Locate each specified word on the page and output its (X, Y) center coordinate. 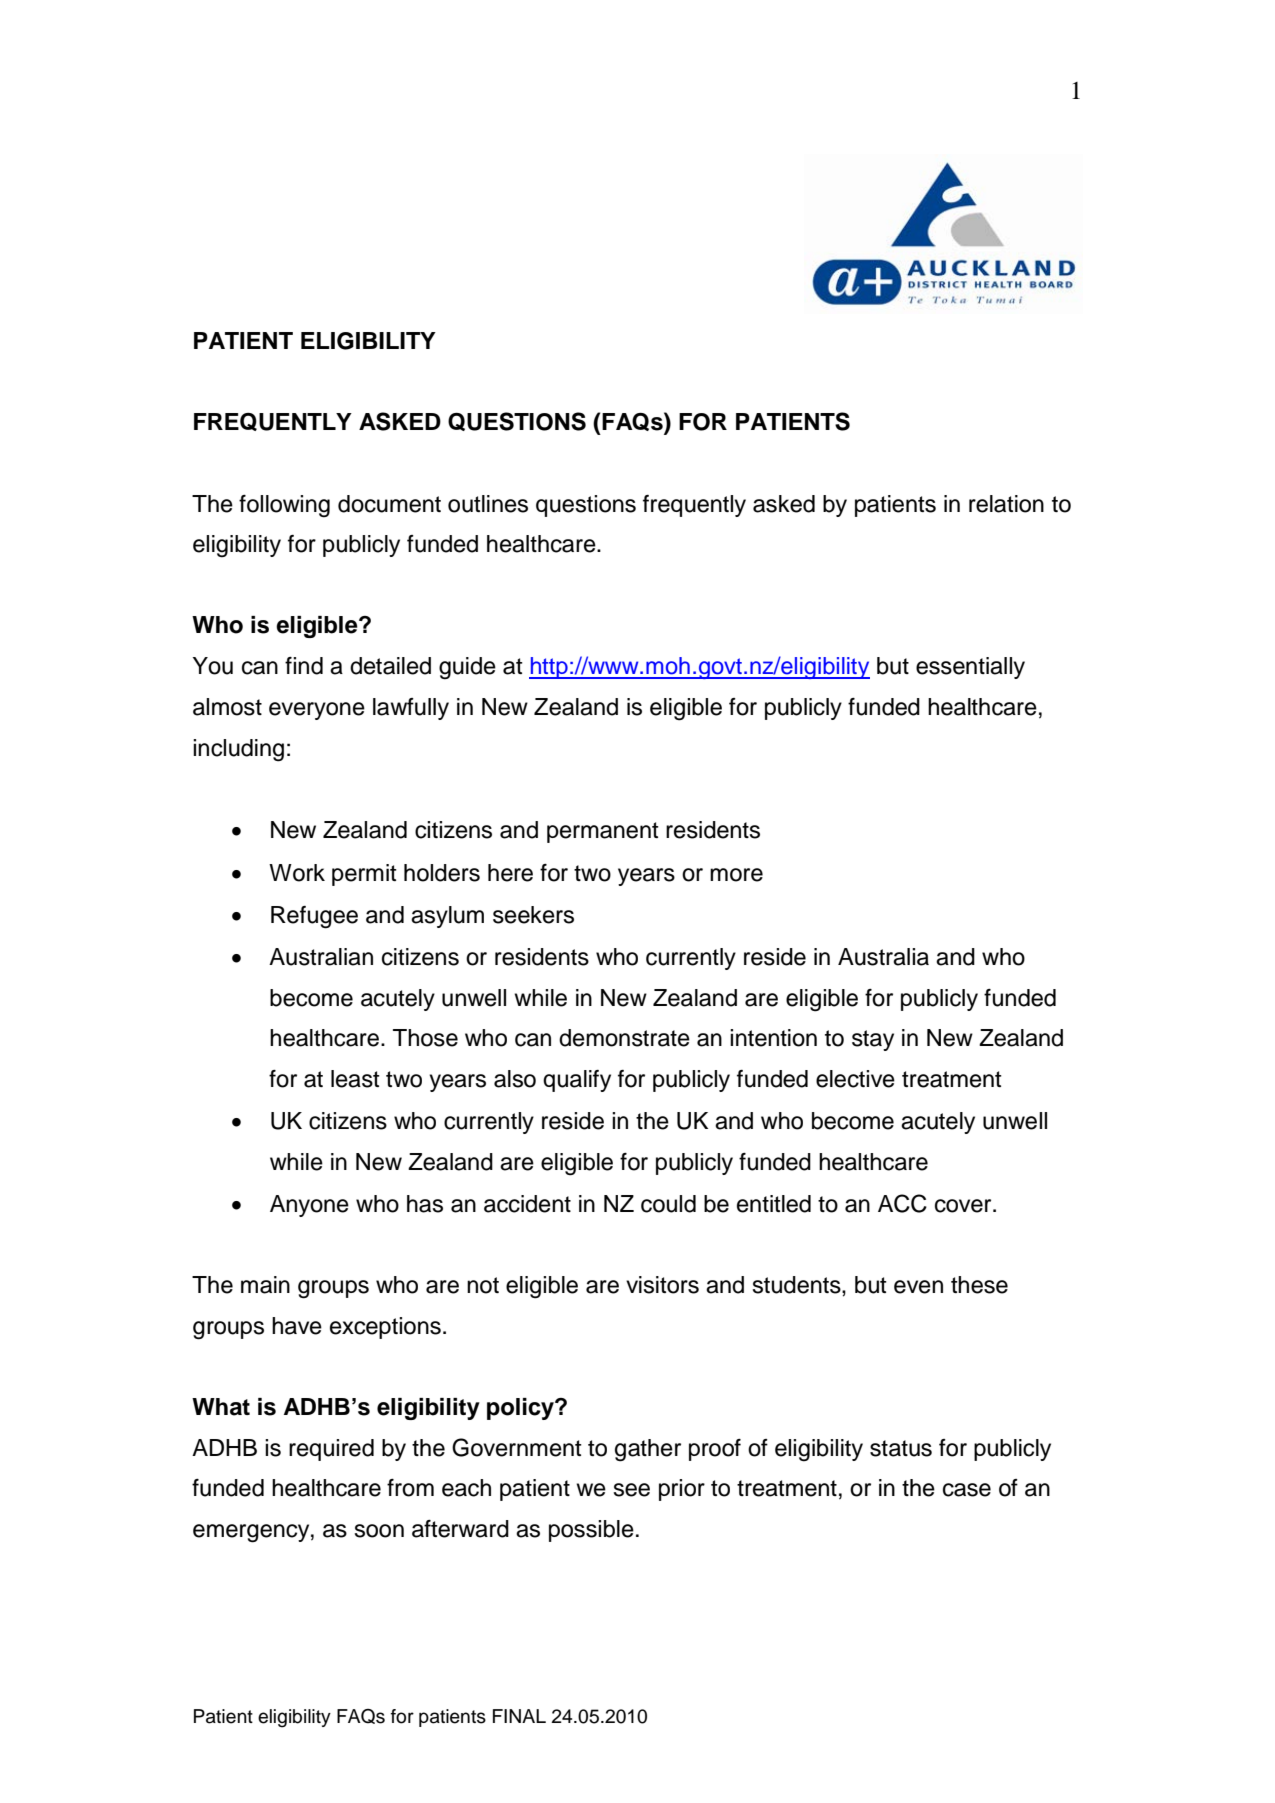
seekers (533, 915)
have (297, 1326)
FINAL (519, 1716)
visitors (662, 1285)
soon (379, 1531)
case (967, 1490)
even (918, 1287)
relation (1006, 504)
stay (873, 1040)
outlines (488, 504)
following (284, 506)
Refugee (314, 917)
